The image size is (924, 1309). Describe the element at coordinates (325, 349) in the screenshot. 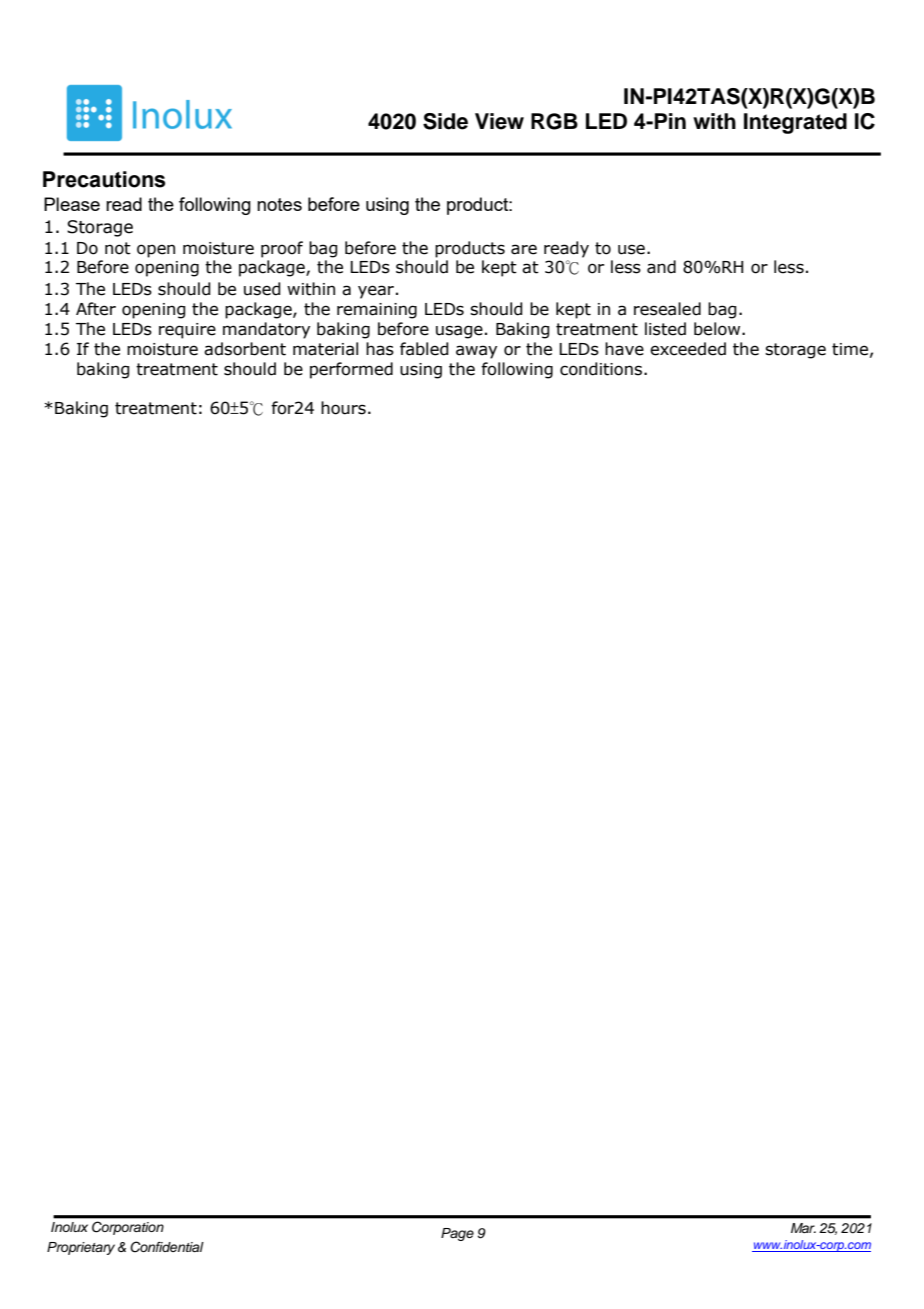

I see `material` at that location.
